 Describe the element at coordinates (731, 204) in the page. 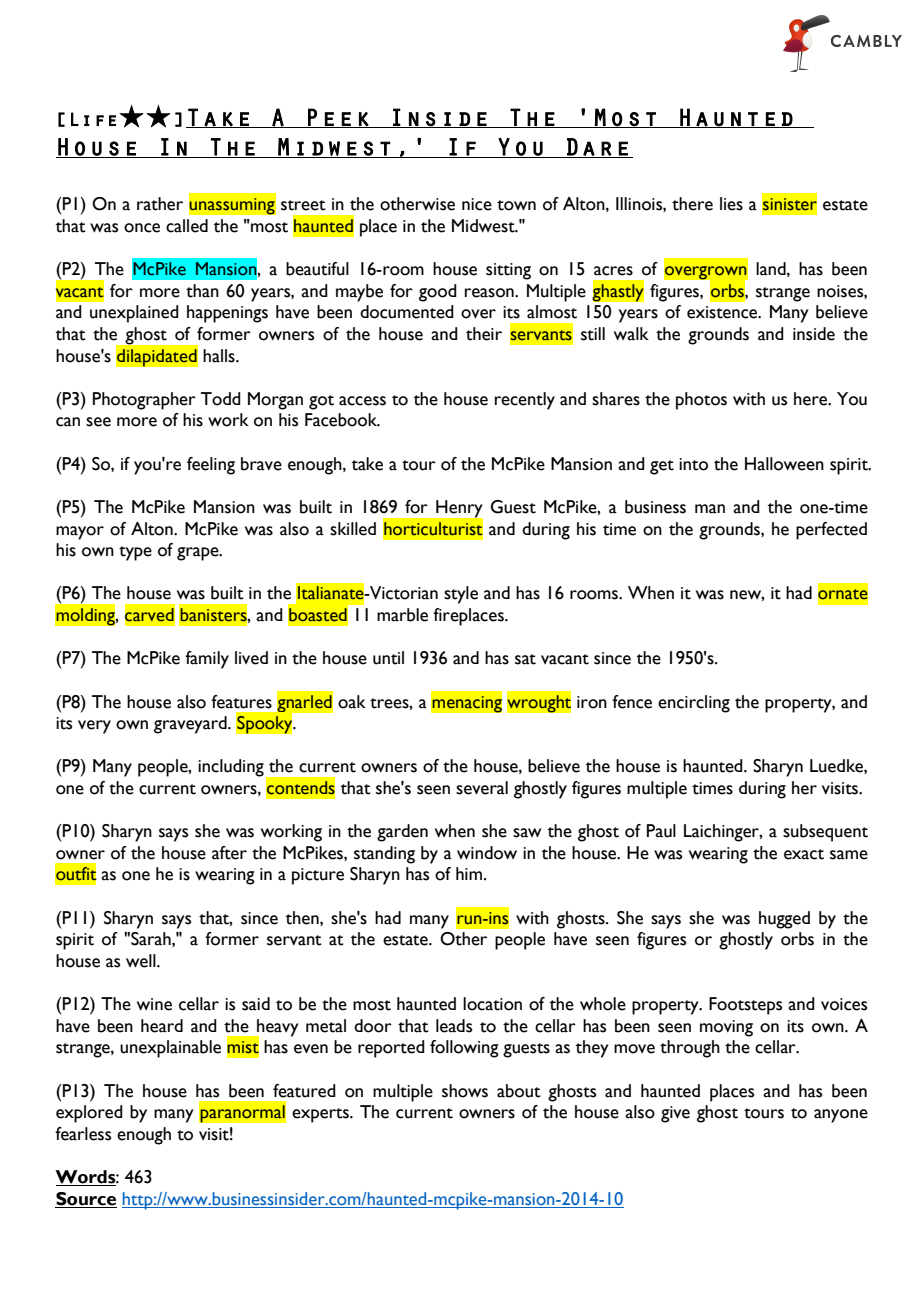

I see `lies` at that location.
